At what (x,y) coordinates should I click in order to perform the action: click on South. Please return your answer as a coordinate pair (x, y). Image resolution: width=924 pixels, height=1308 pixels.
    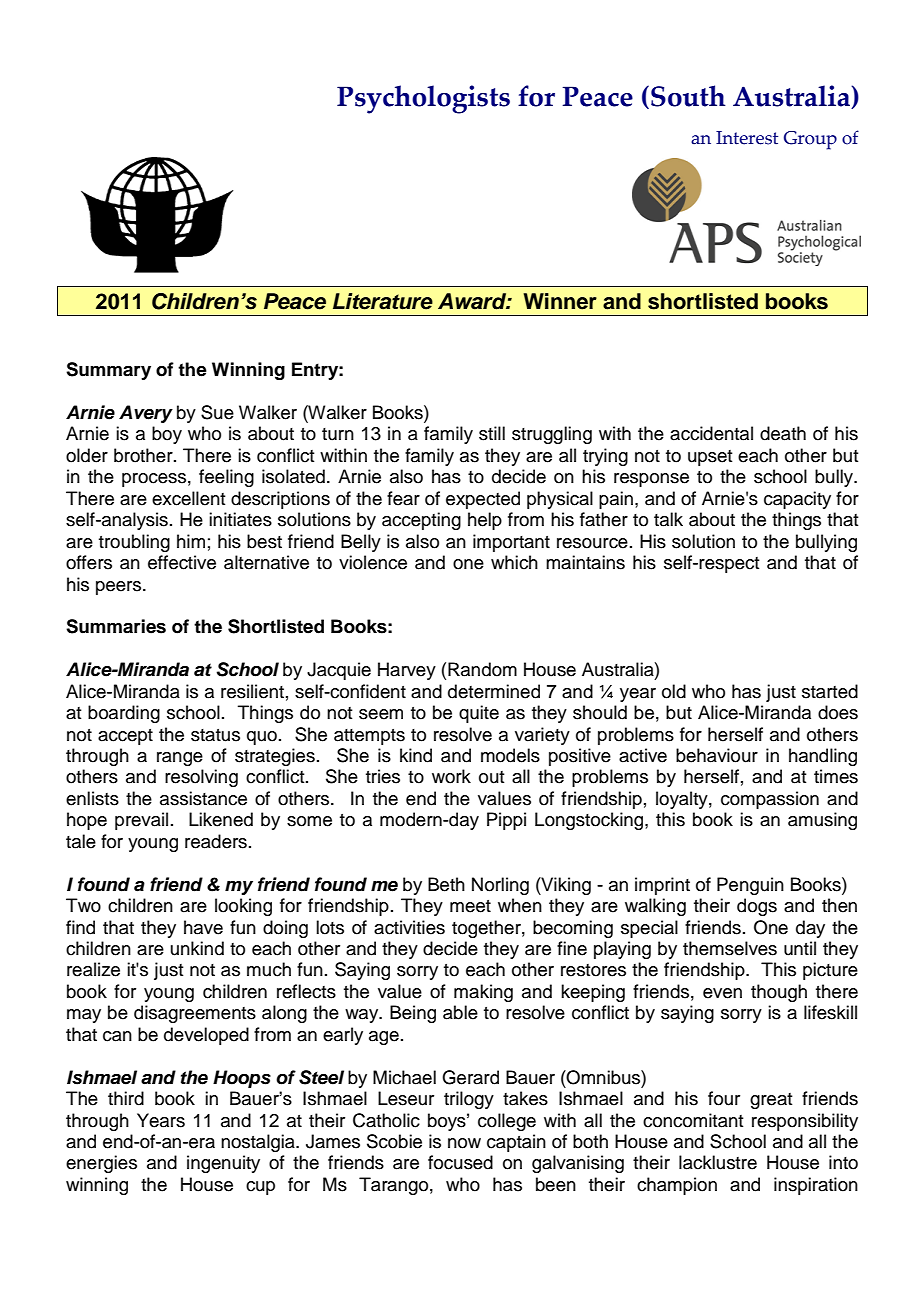
    Looking at the image, I should click on (688, 96).
